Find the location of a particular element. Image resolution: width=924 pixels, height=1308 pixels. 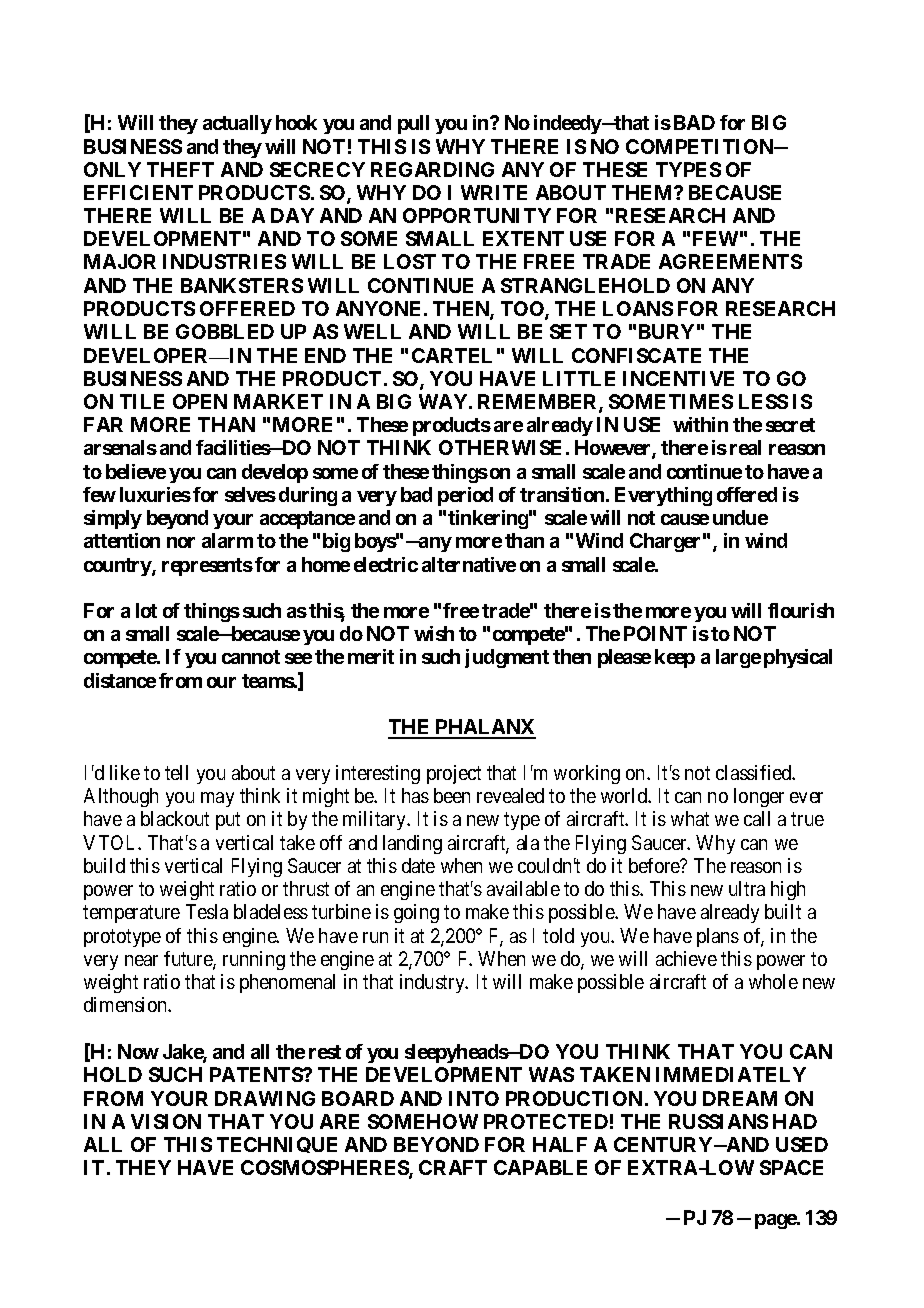

within is located at coordinates (700, 424).
